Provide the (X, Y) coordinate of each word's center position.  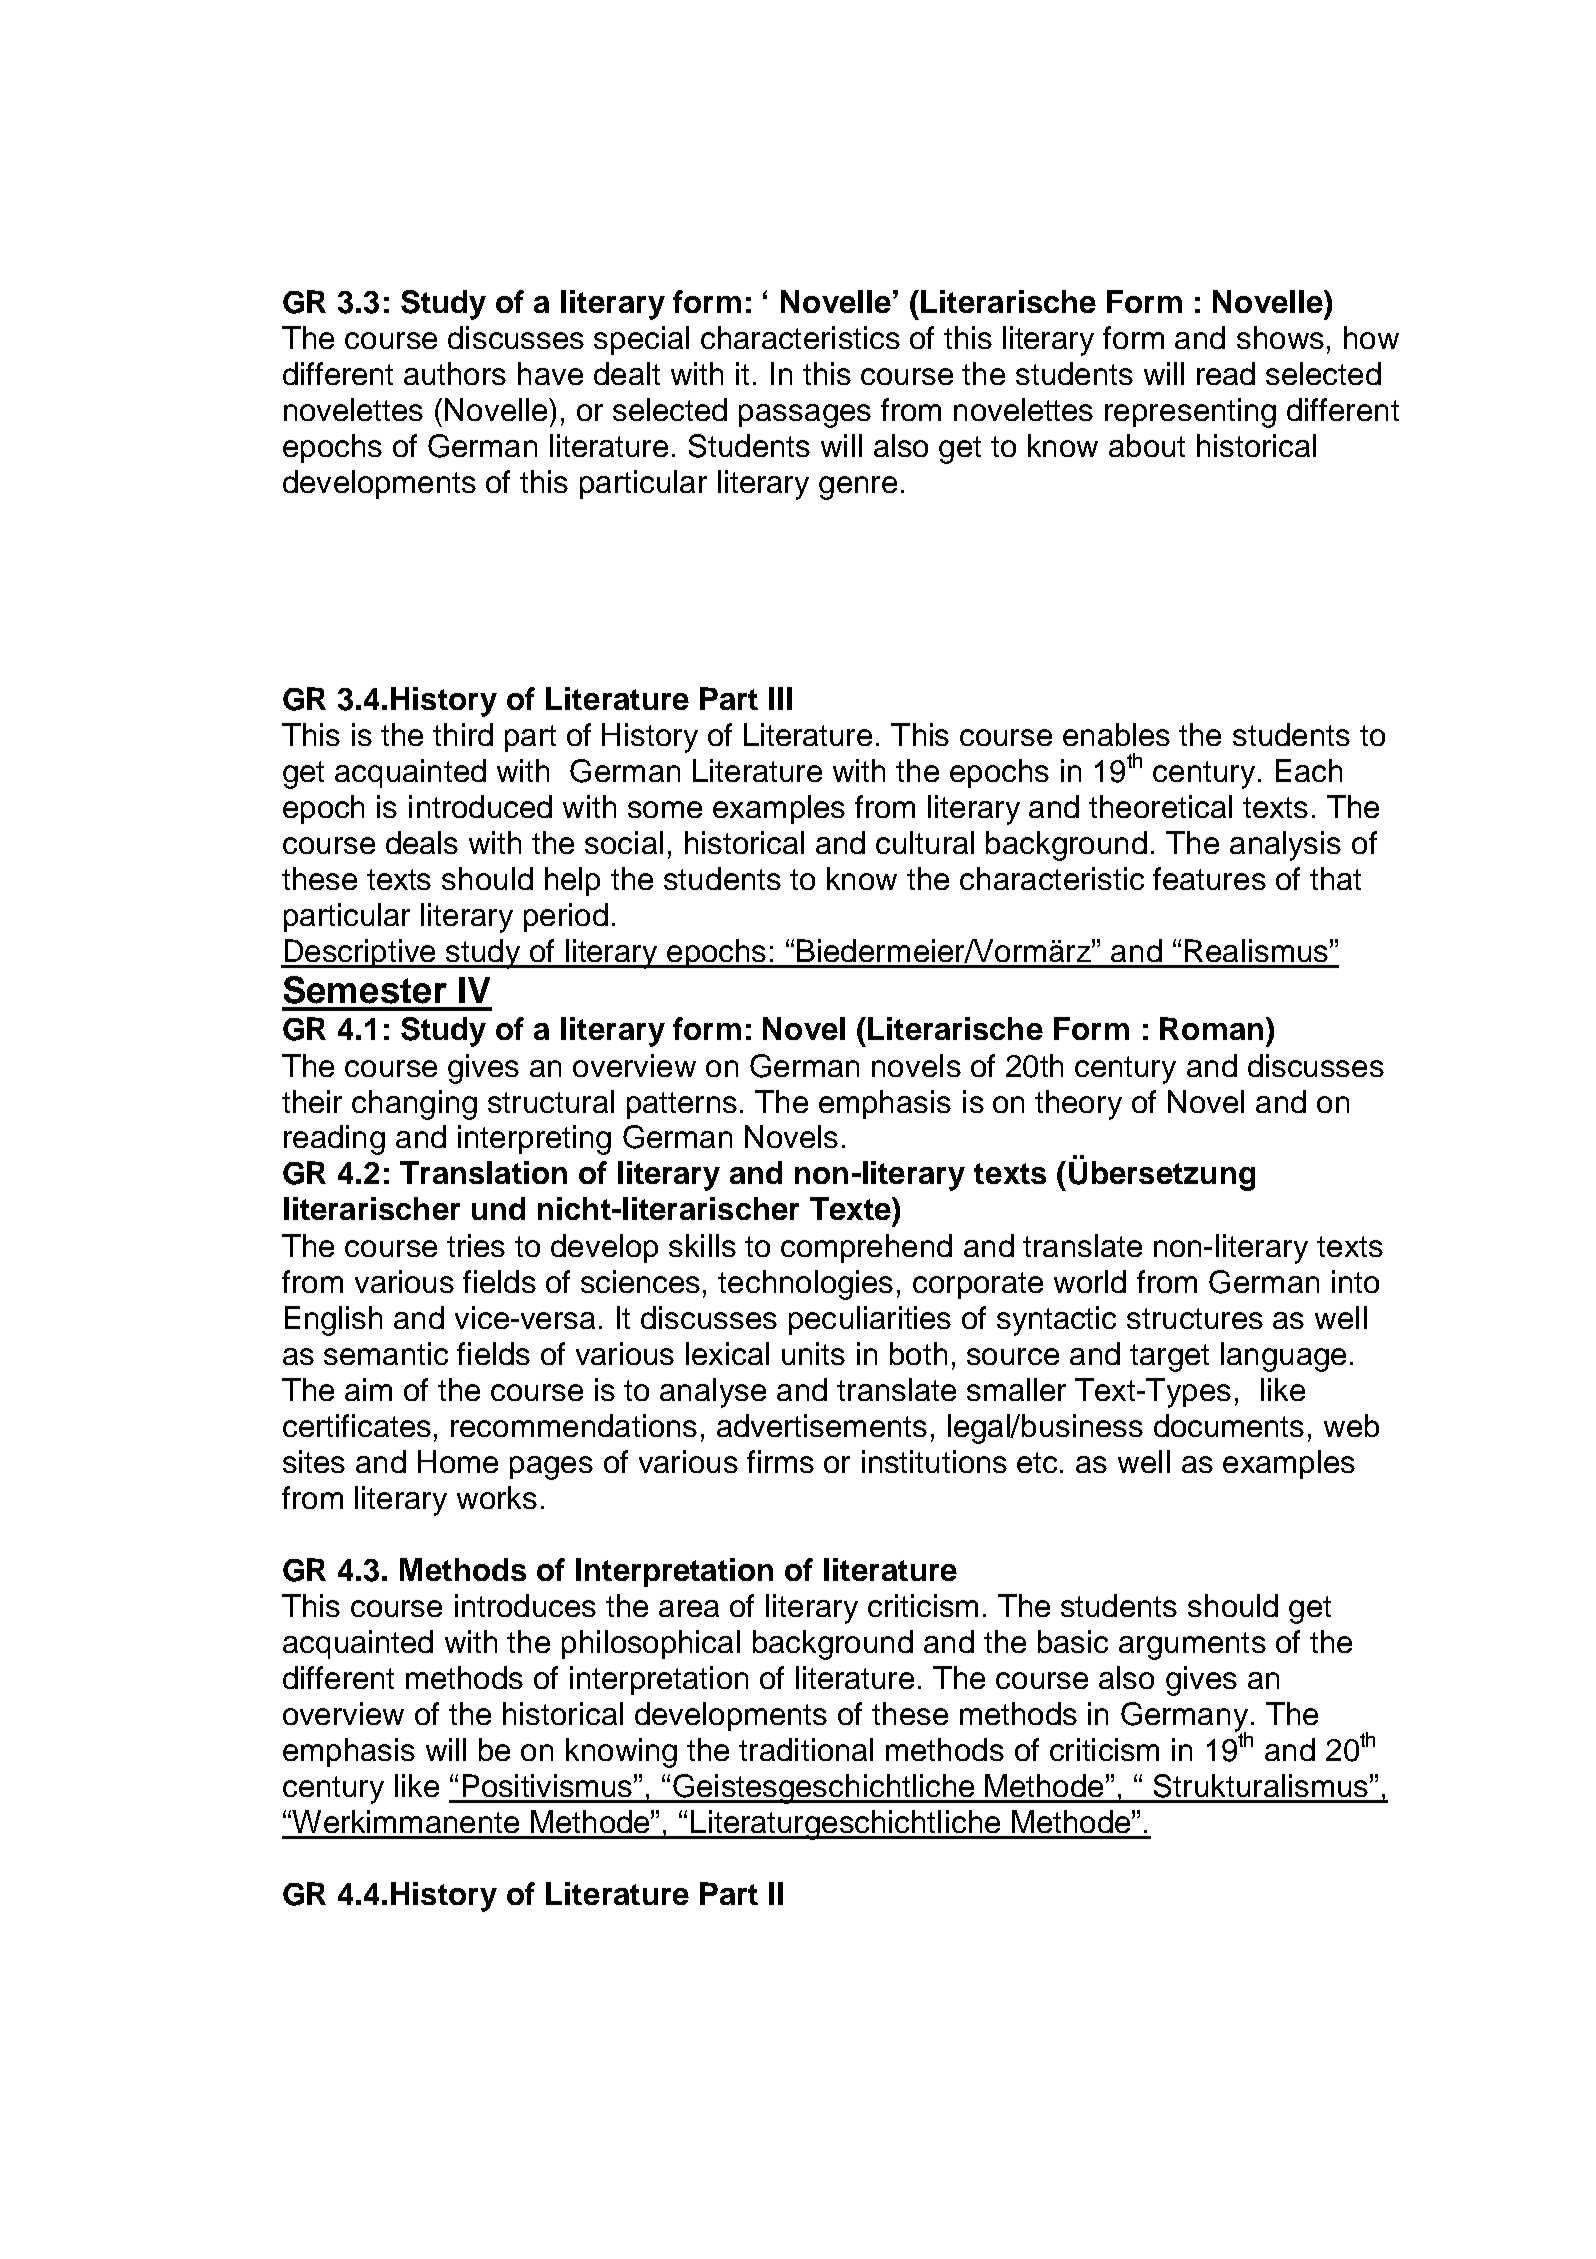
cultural (925, 842)
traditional (806, 1749)
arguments (1192, 1646)
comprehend (866, 1248)
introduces (525, 1605)
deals (422, 842)
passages (805, 416)
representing (1190, 413)
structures (1195, 1318)
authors (455, 373)
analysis (1285, 846)
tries (476, 1245)
